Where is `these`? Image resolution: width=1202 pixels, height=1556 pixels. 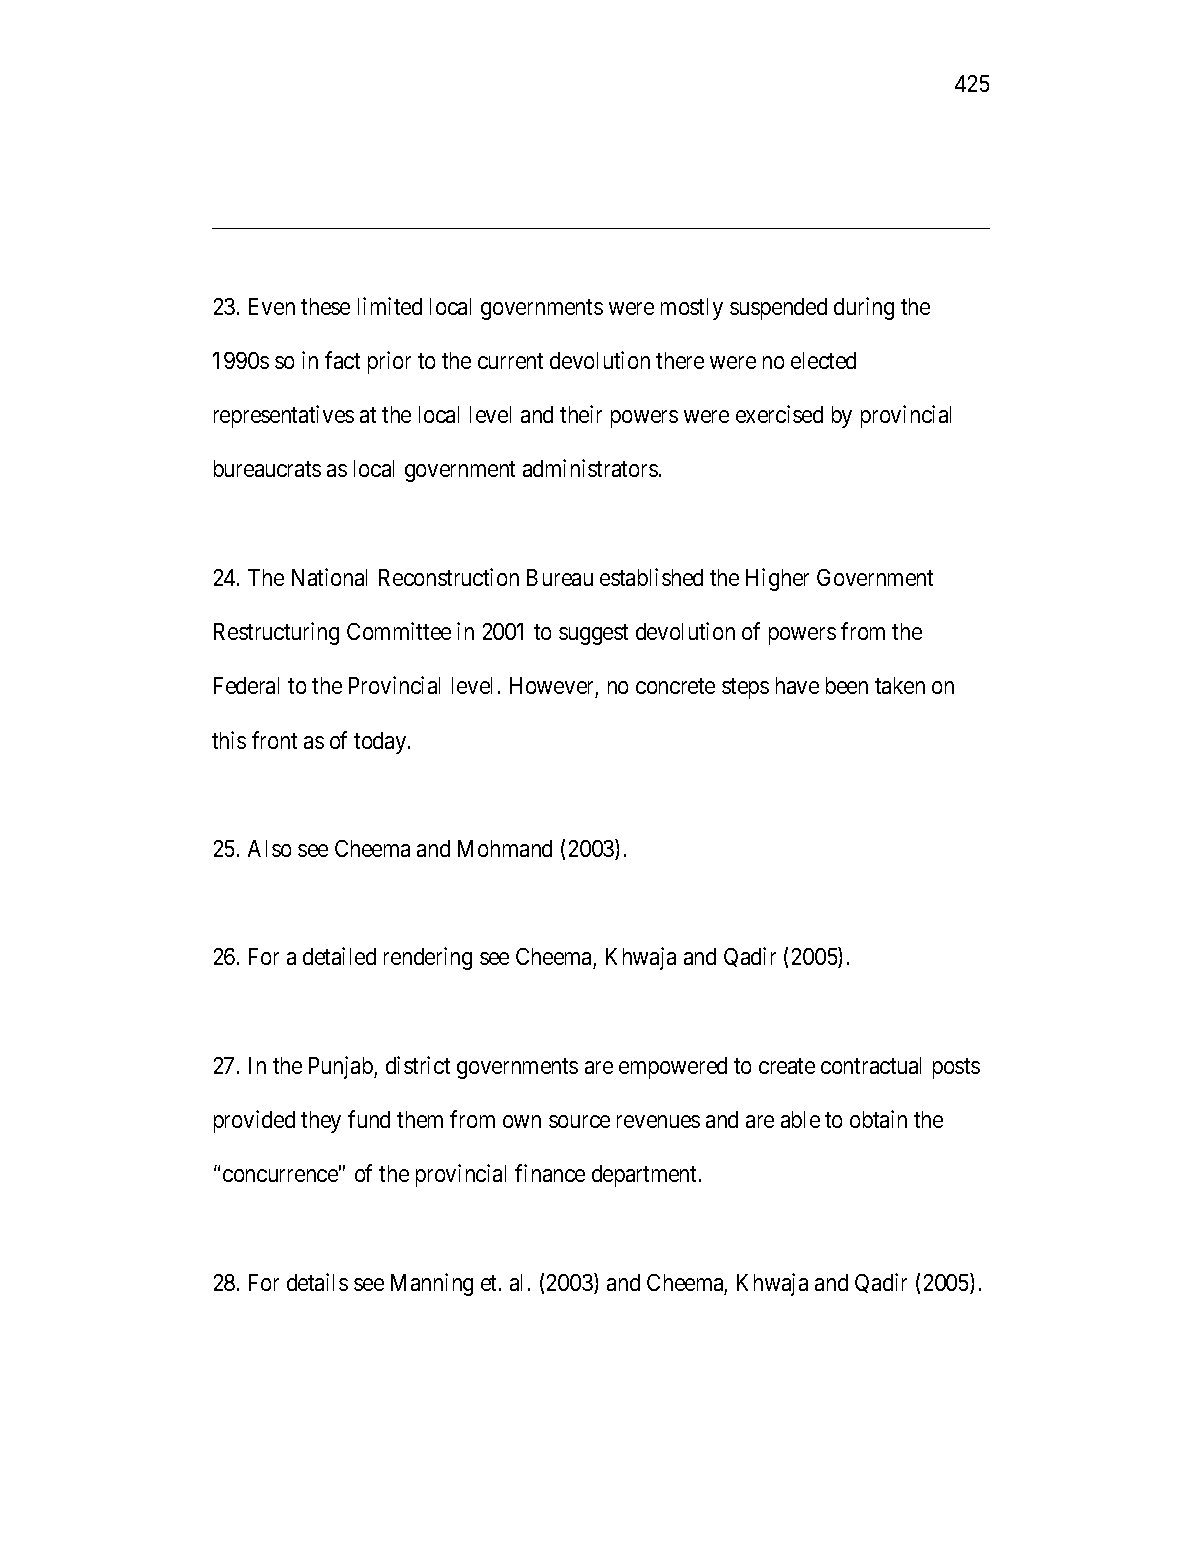 these is located at coordinates (325, 306).
